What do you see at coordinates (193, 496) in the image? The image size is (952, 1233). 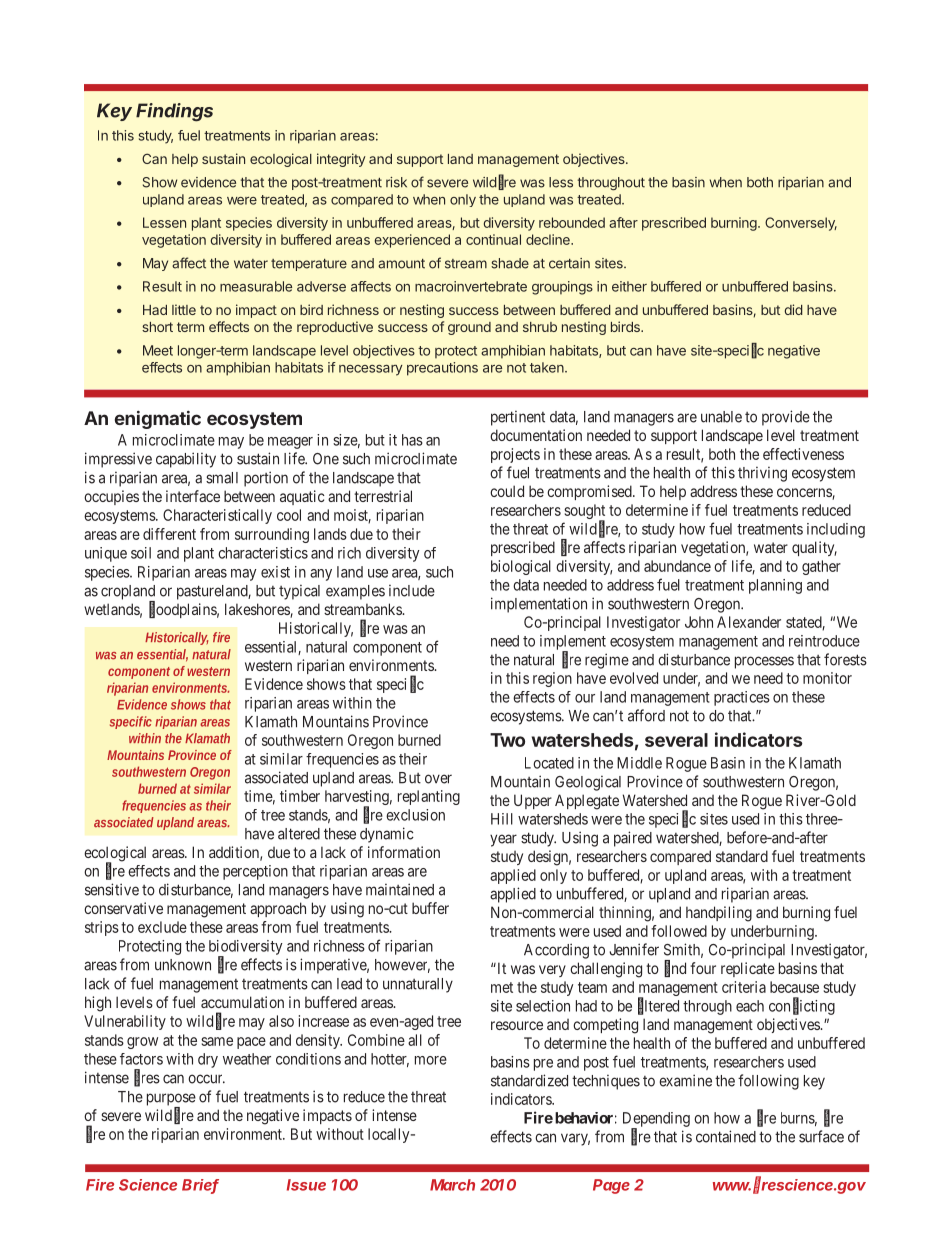 I see `interface` at bounding box center [193, 496].
